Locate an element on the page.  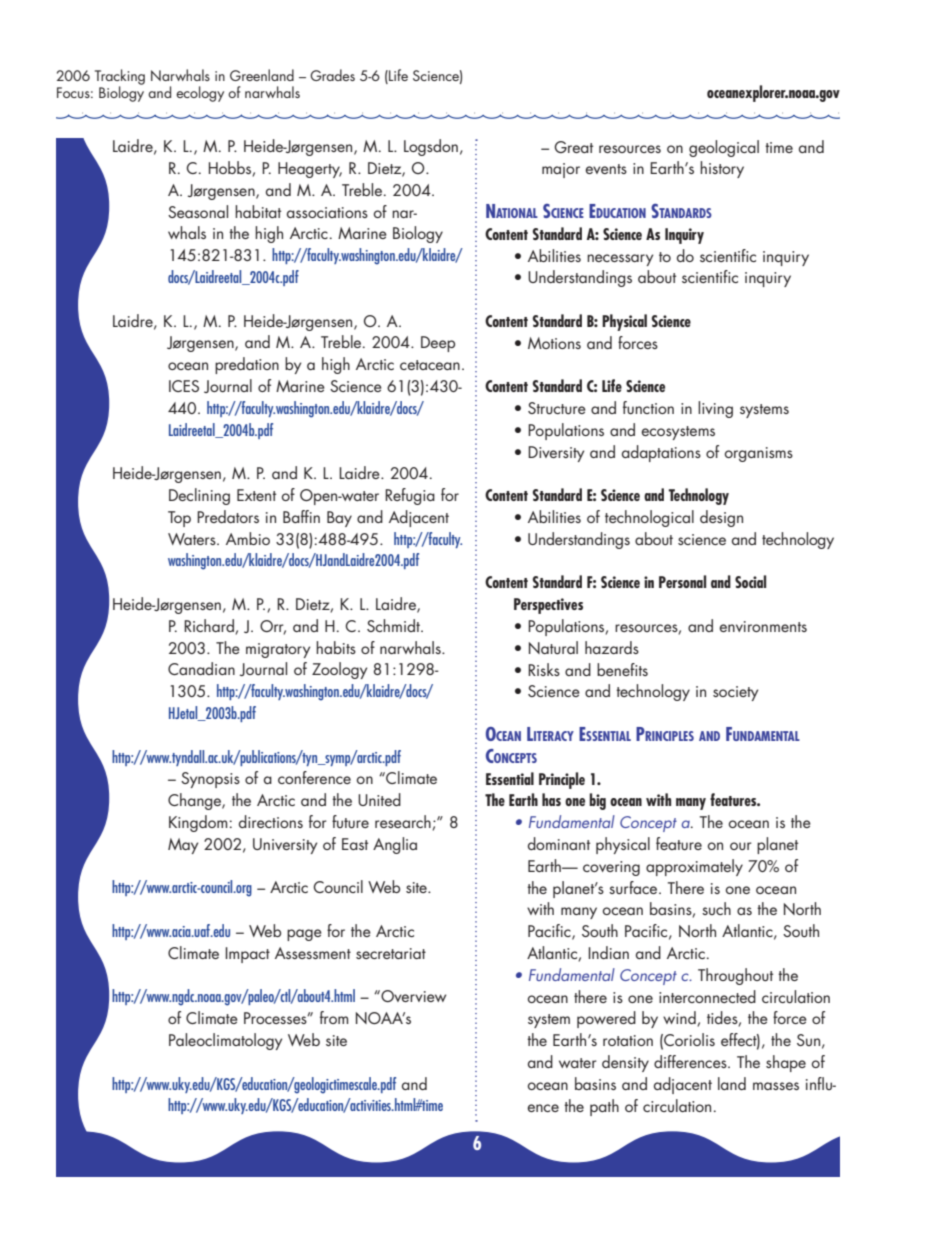
approximately is located at coordinates (694, 867).
